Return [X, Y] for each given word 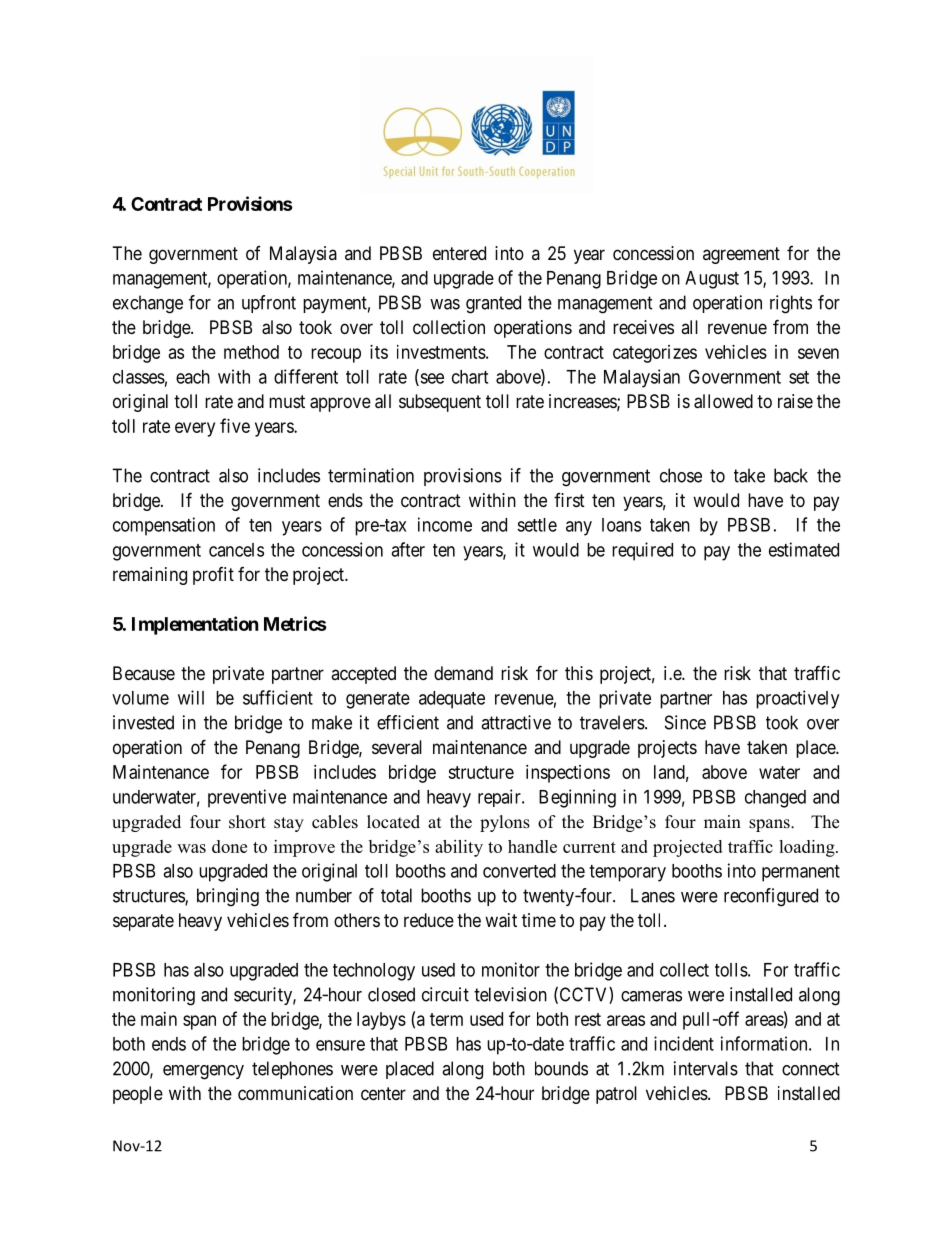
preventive [247, 798]
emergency [203, 1072]
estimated [804, 549]
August [712, 280]
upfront [269, 304]
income [445, 524]
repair [500, 798]
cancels [236, 550]
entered [459, 253]
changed [775, 799]
